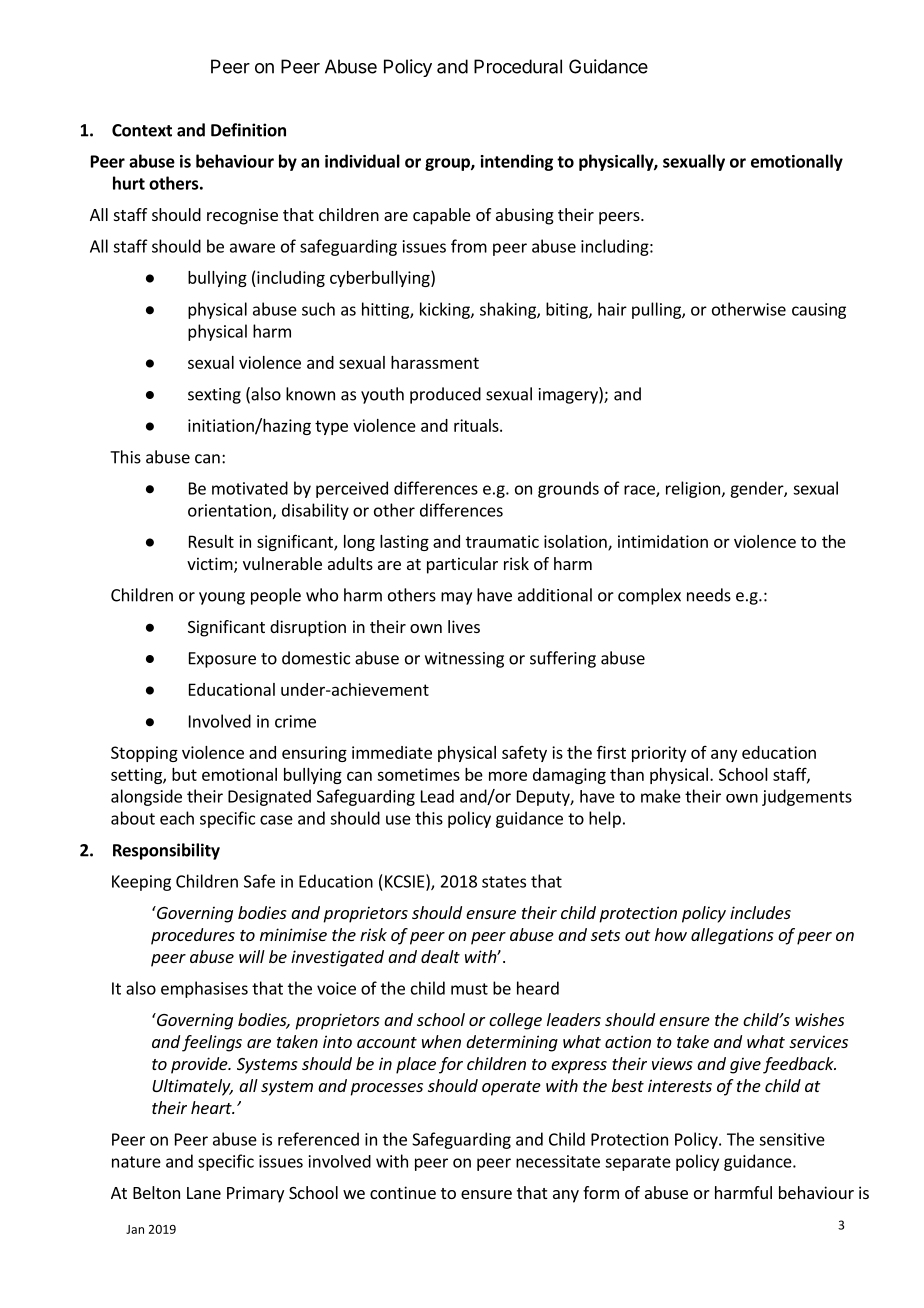 Image resolution: width=924 pixels, height=1308 pixels. Describe the element at coordinates (211, 541) in the screenshot. I see `Result` at that location.
